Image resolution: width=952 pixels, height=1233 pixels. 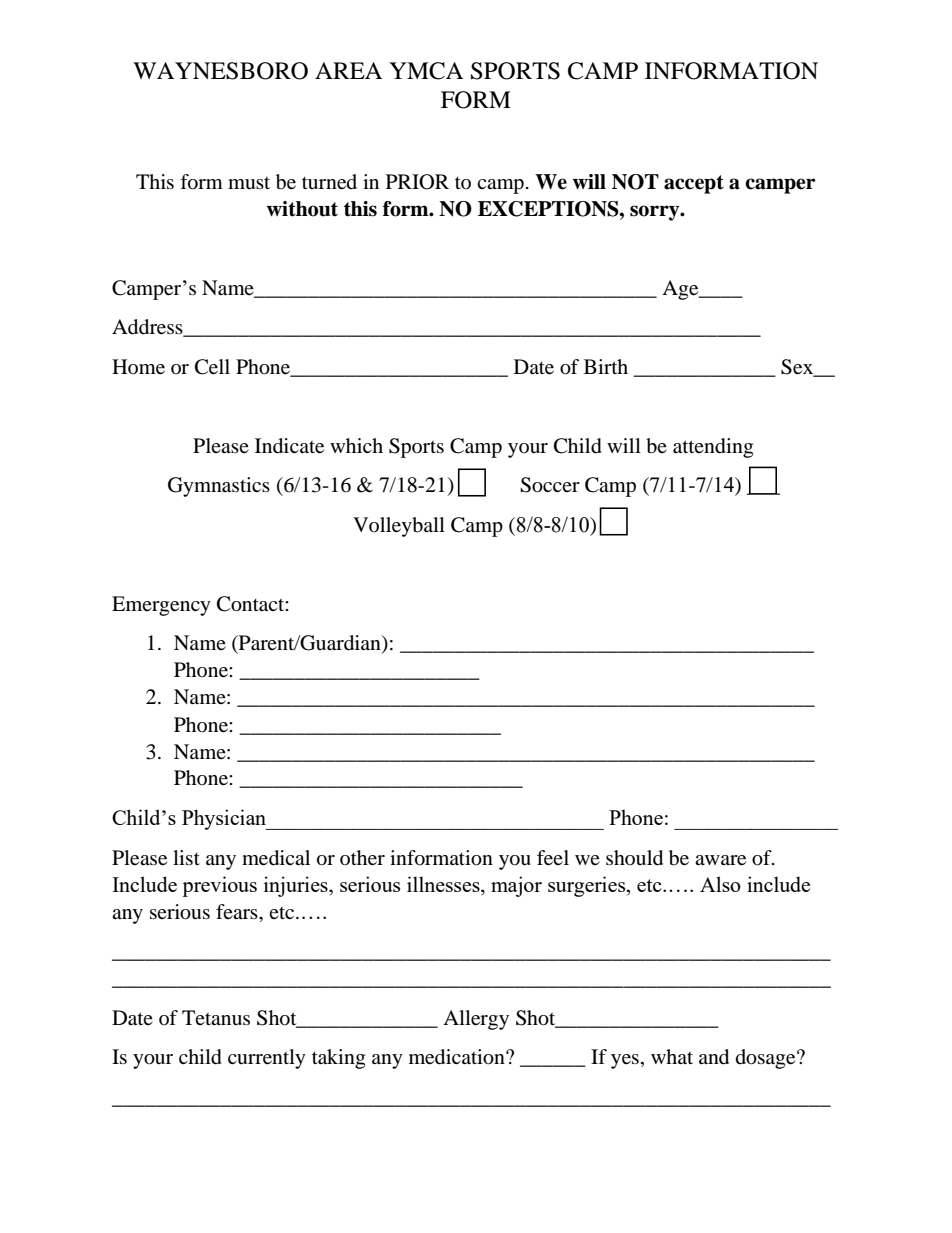 I want to click on Tetanus, so click(x=216, y=1017).
